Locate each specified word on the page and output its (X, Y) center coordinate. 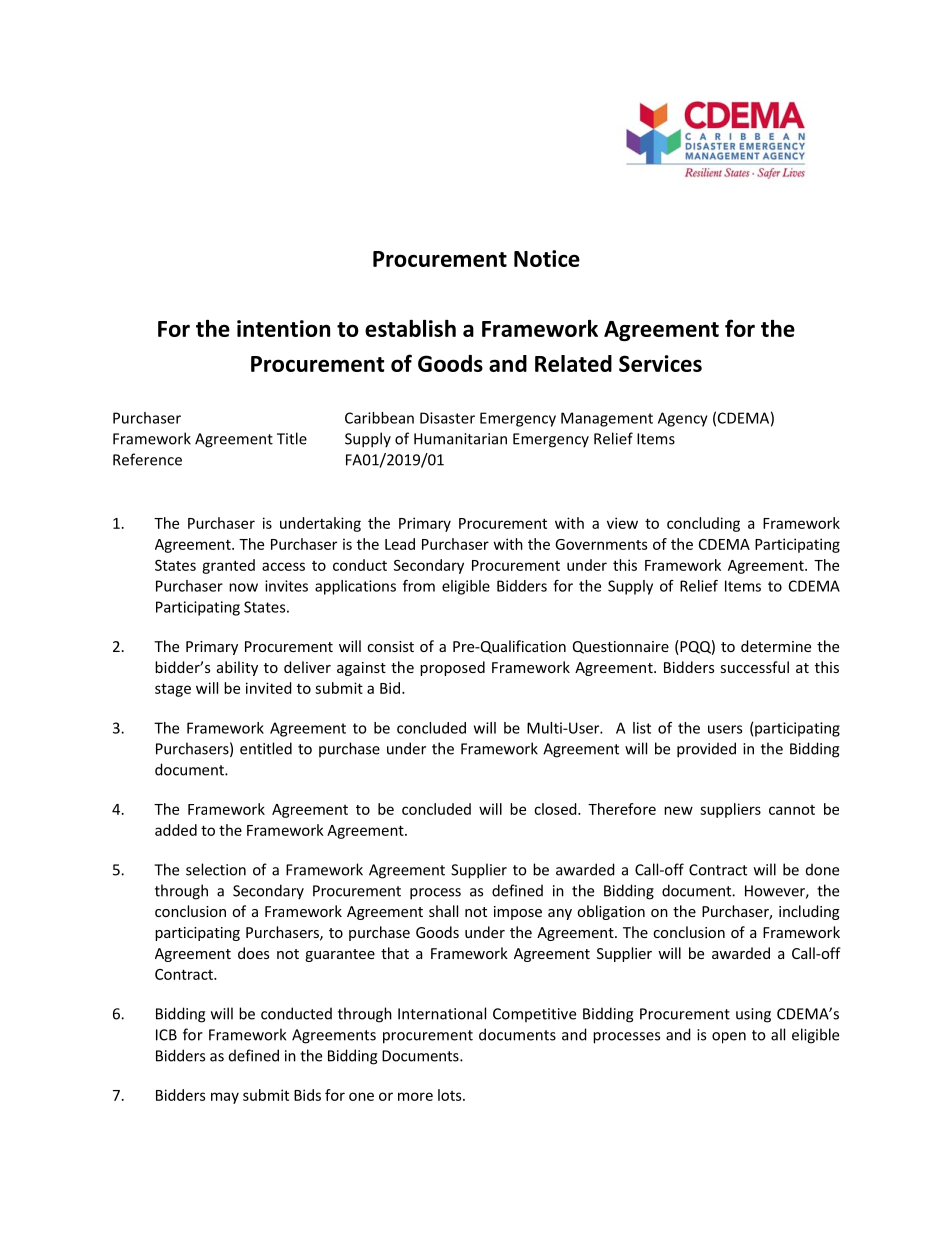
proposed (452, 668)
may (225, 1098)
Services (660, 363)
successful (755, 667)
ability (237, 668)
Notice (547, 258)
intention (283, 328)
